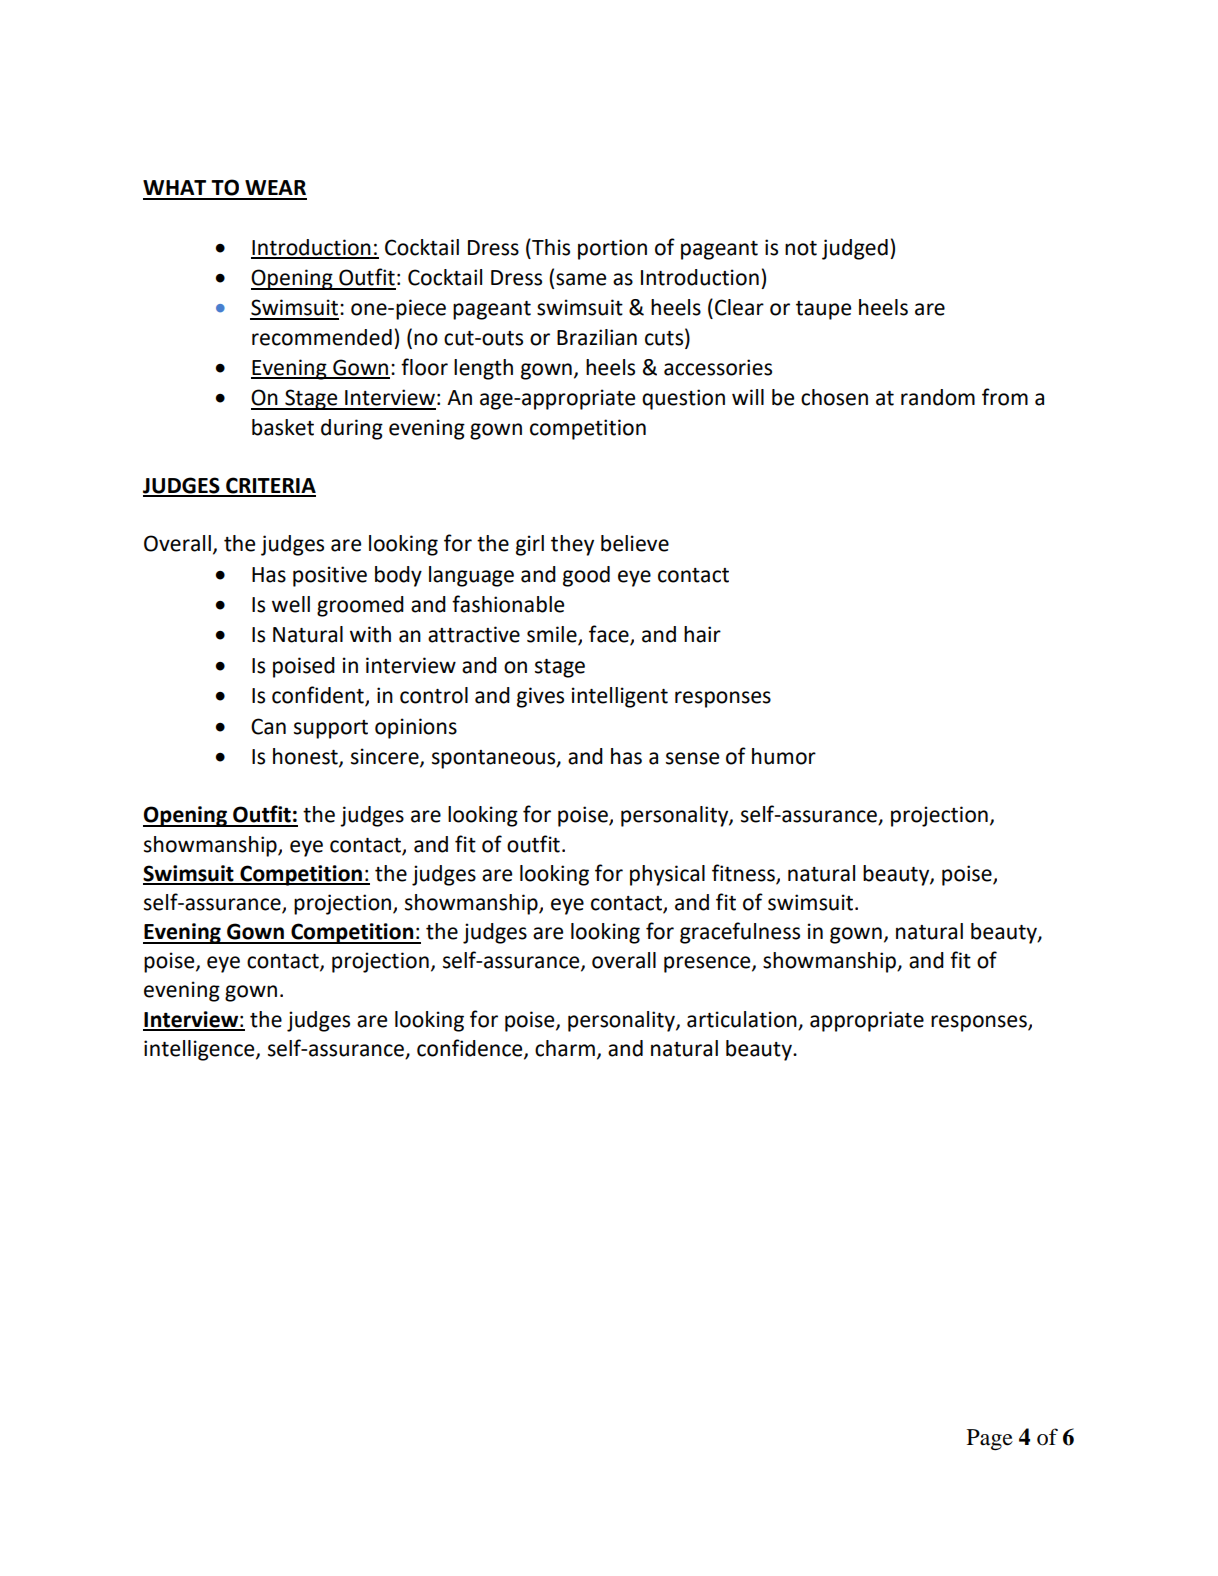 Image resolution: width=1218 pixels, height=1576 pixels. Describe the element at coordinates (322, 337) in the document. I see `recommended` at that location.
